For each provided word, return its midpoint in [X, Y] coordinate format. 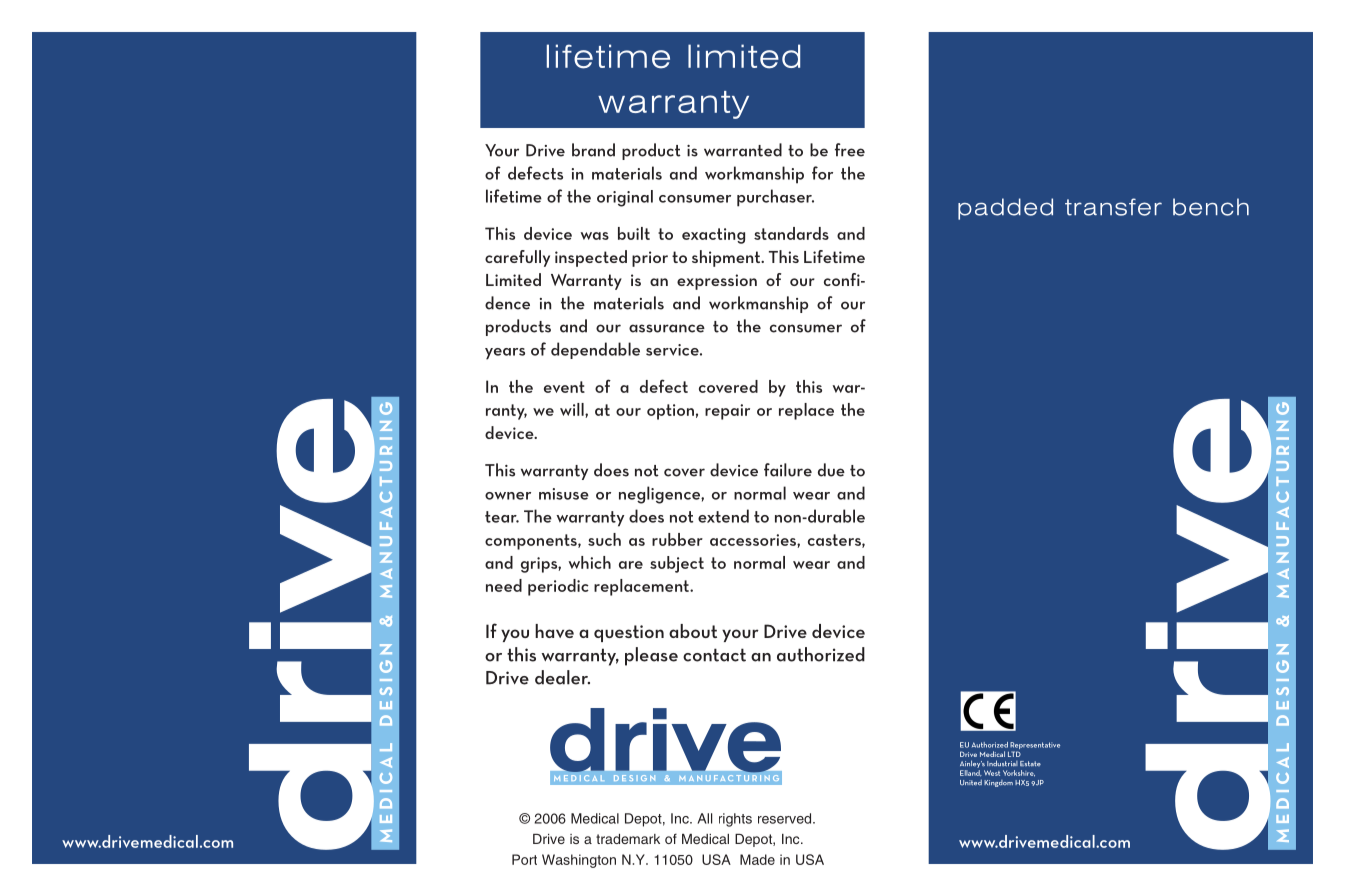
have [554, 631]
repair [727, 412]
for [822, 173]
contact [714, 655]
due [831, 470]
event [564, 387]
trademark [628, 839]
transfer [1113, 207]
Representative [1035, 747]
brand [593, 150]
